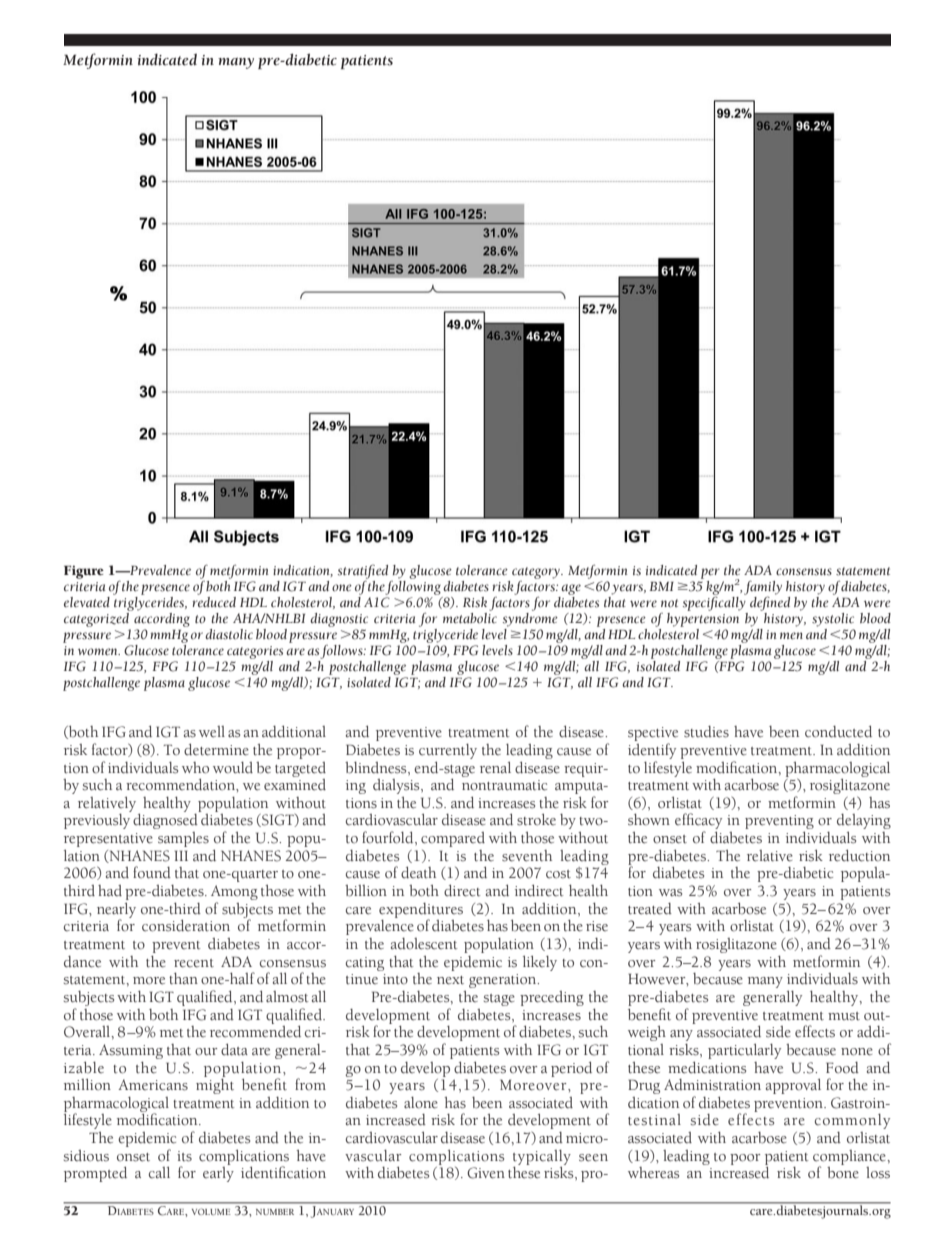 The height and width of the document is (1256, 952). I want to click on expenditures, so click(421, 911).
